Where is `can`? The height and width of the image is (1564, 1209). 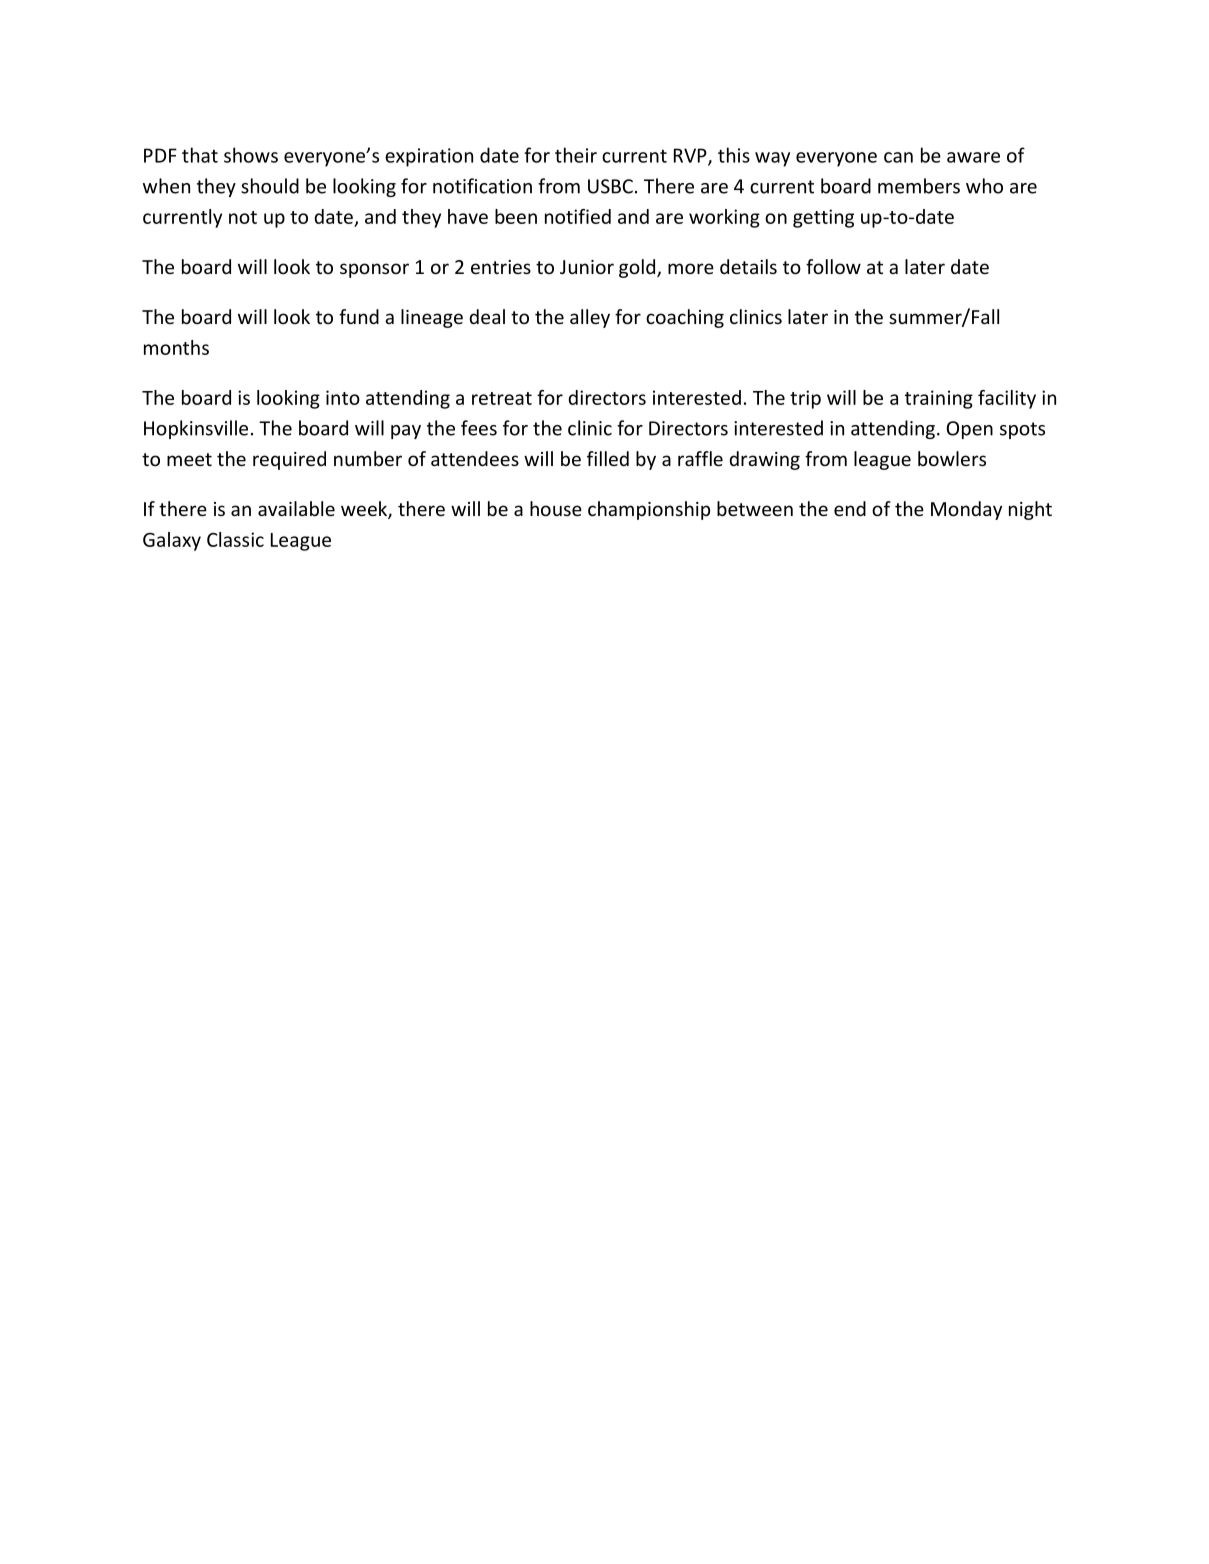 can is located at coordinates (898, 157).
